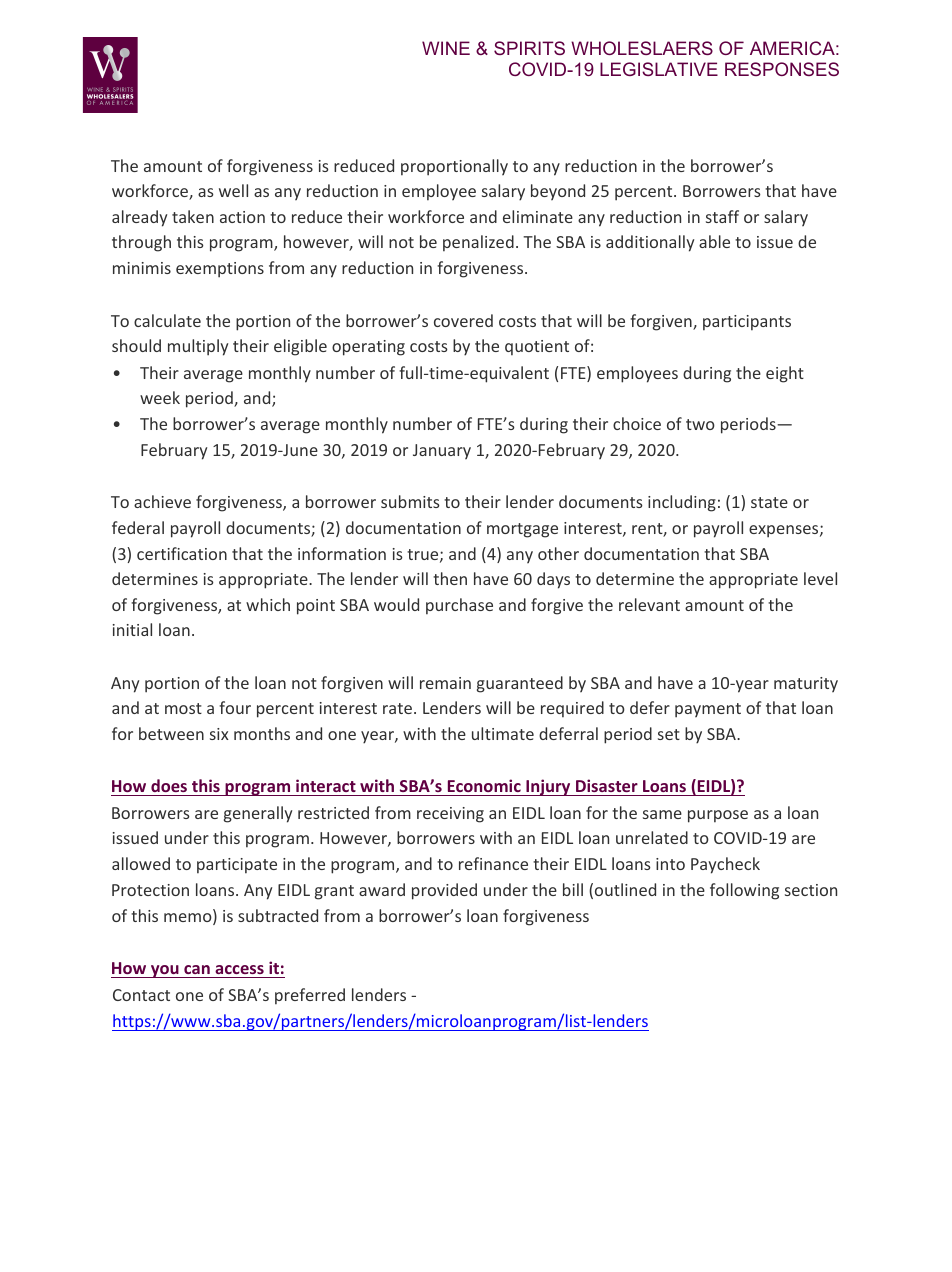  What do you see at coordinates (219, 734) in the screenshot?
I see `six` at bounding box center [219, 734].
